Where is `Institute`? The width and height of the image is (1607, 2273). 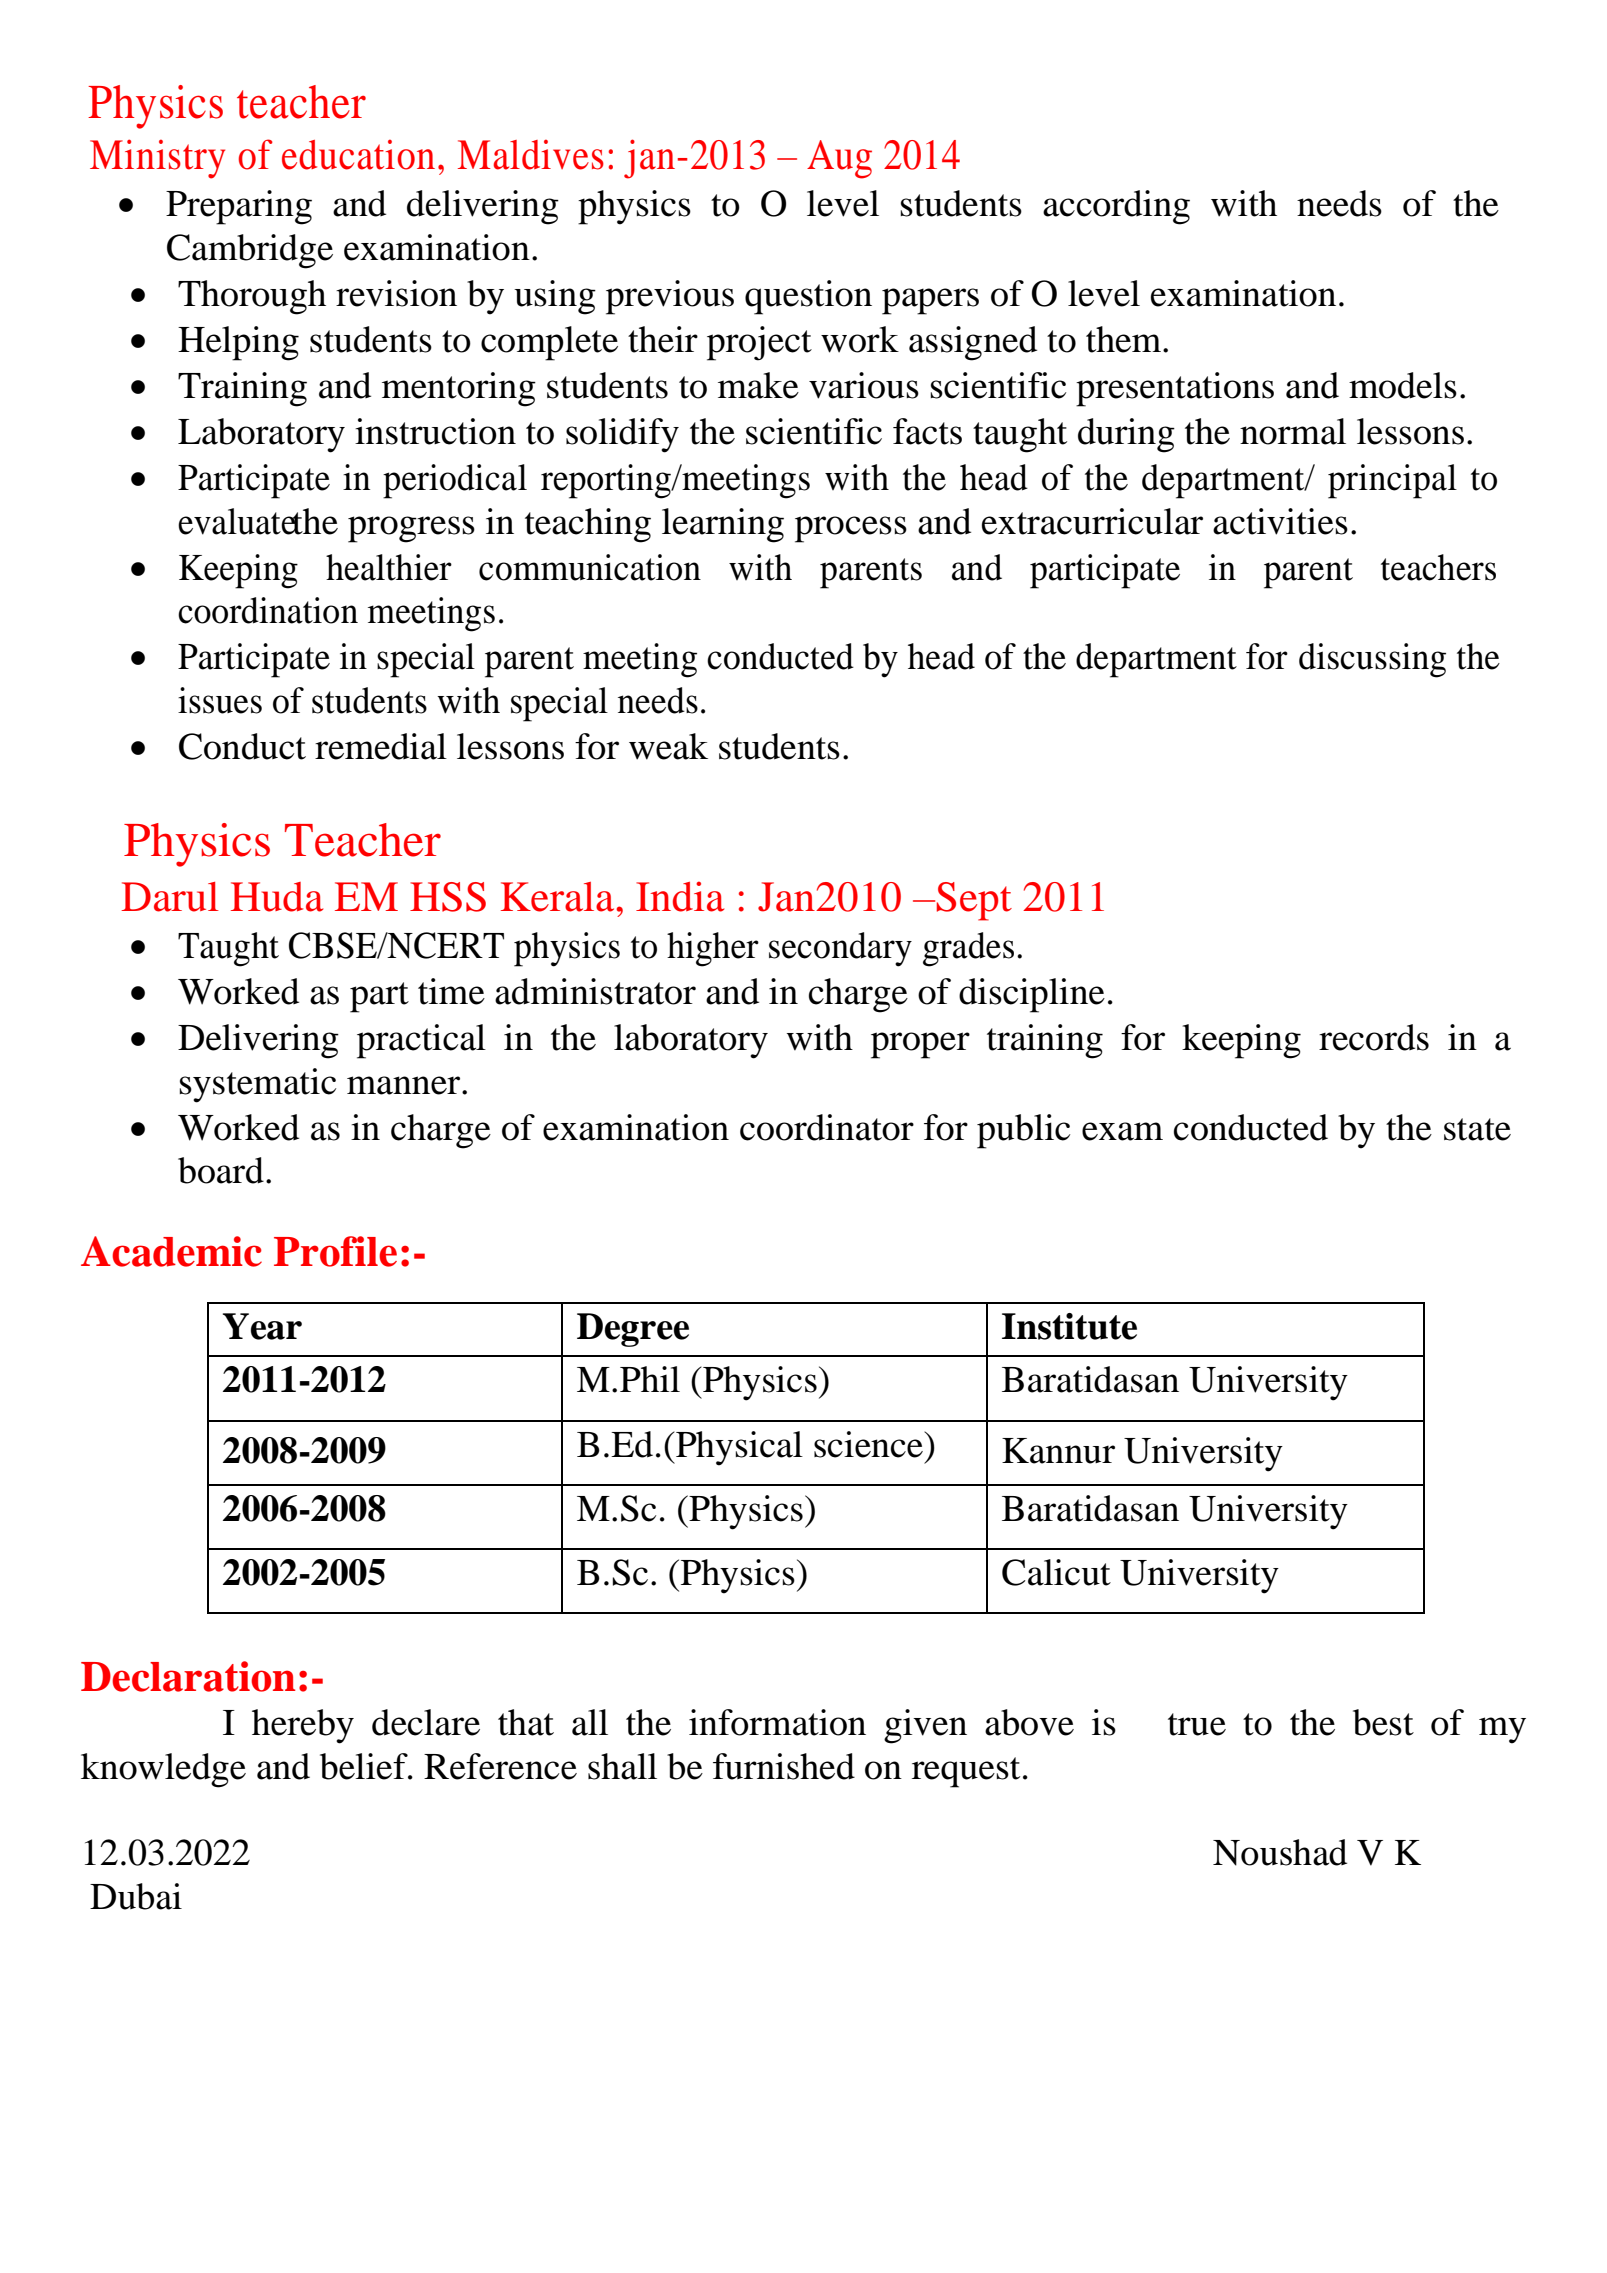
Institute is located at coordinates (1069, 1326).
